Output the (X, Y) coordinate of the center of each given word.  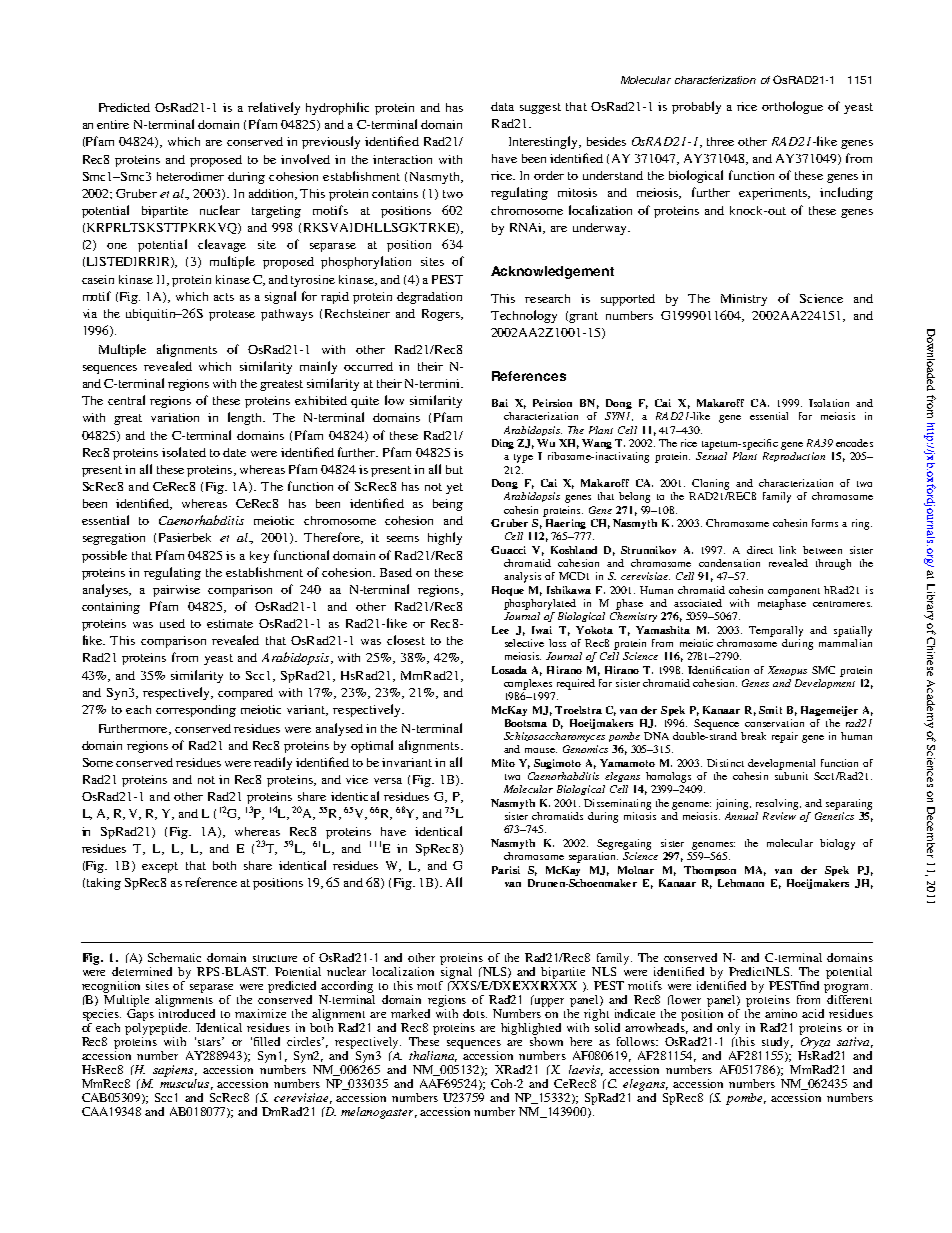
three (720, 141)
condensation (729, 563)
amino (781, 1013)
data (502, 106)
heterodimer (190, 176)
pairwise (176, 591)
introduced (187, 1013)
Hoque (508, 591)
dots (475, 1013)
